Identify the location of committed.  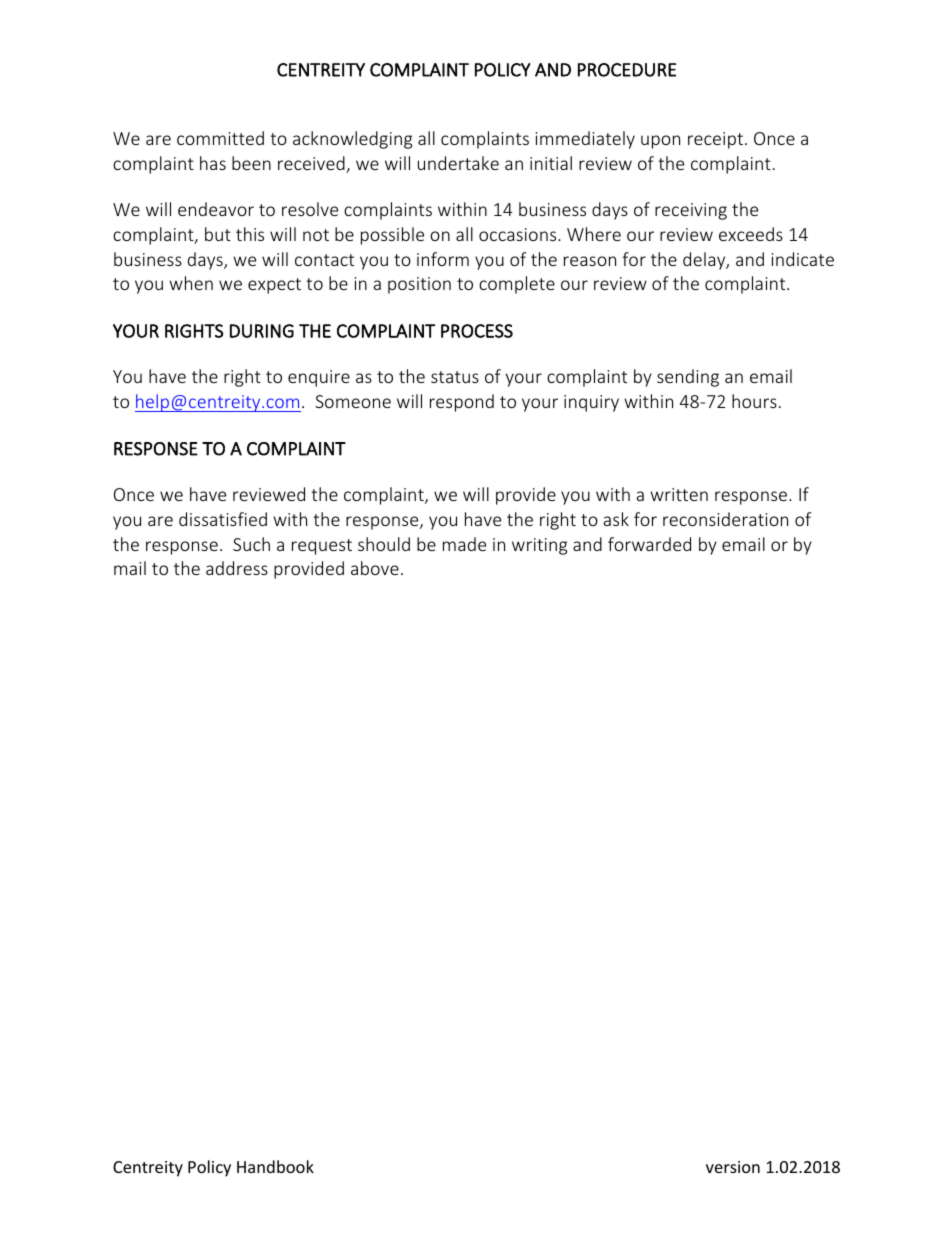
(220, 138).
